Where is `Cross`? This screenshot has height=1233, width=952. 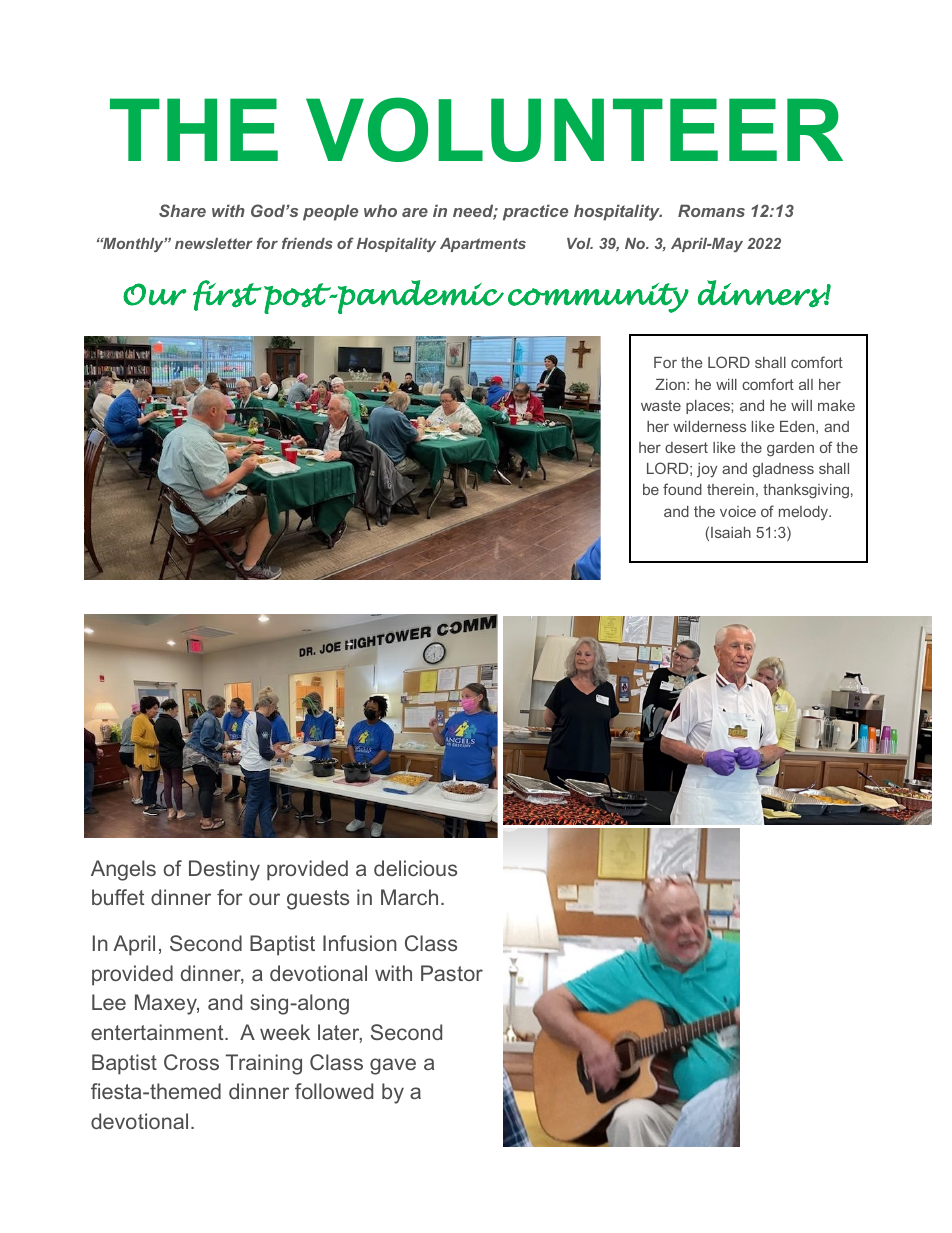 Cross is located at coordinates (191, 1062).
